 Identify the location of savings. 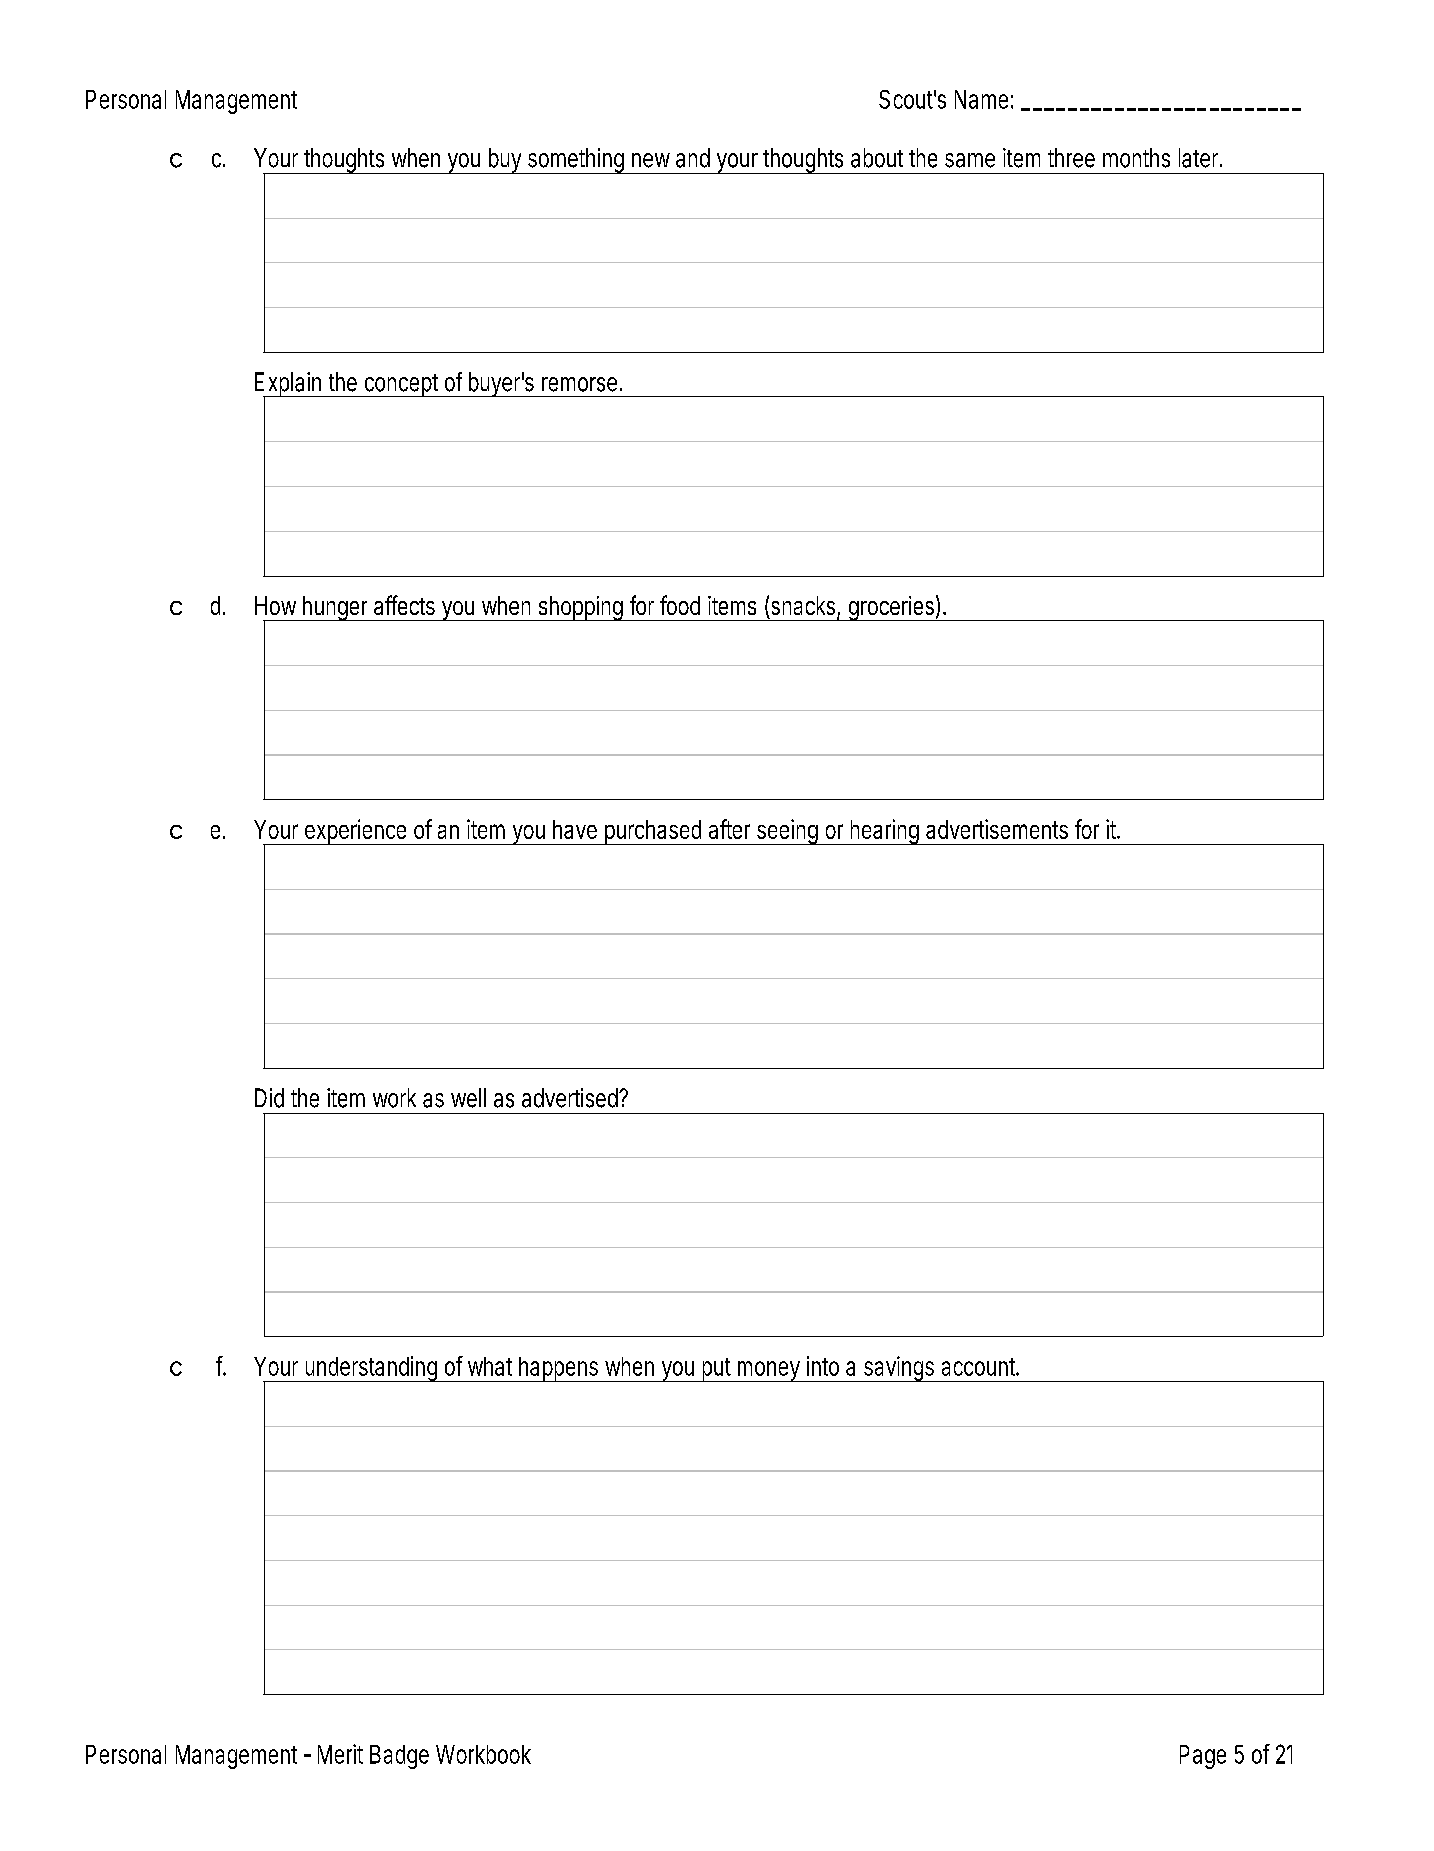
(898, 1369).
